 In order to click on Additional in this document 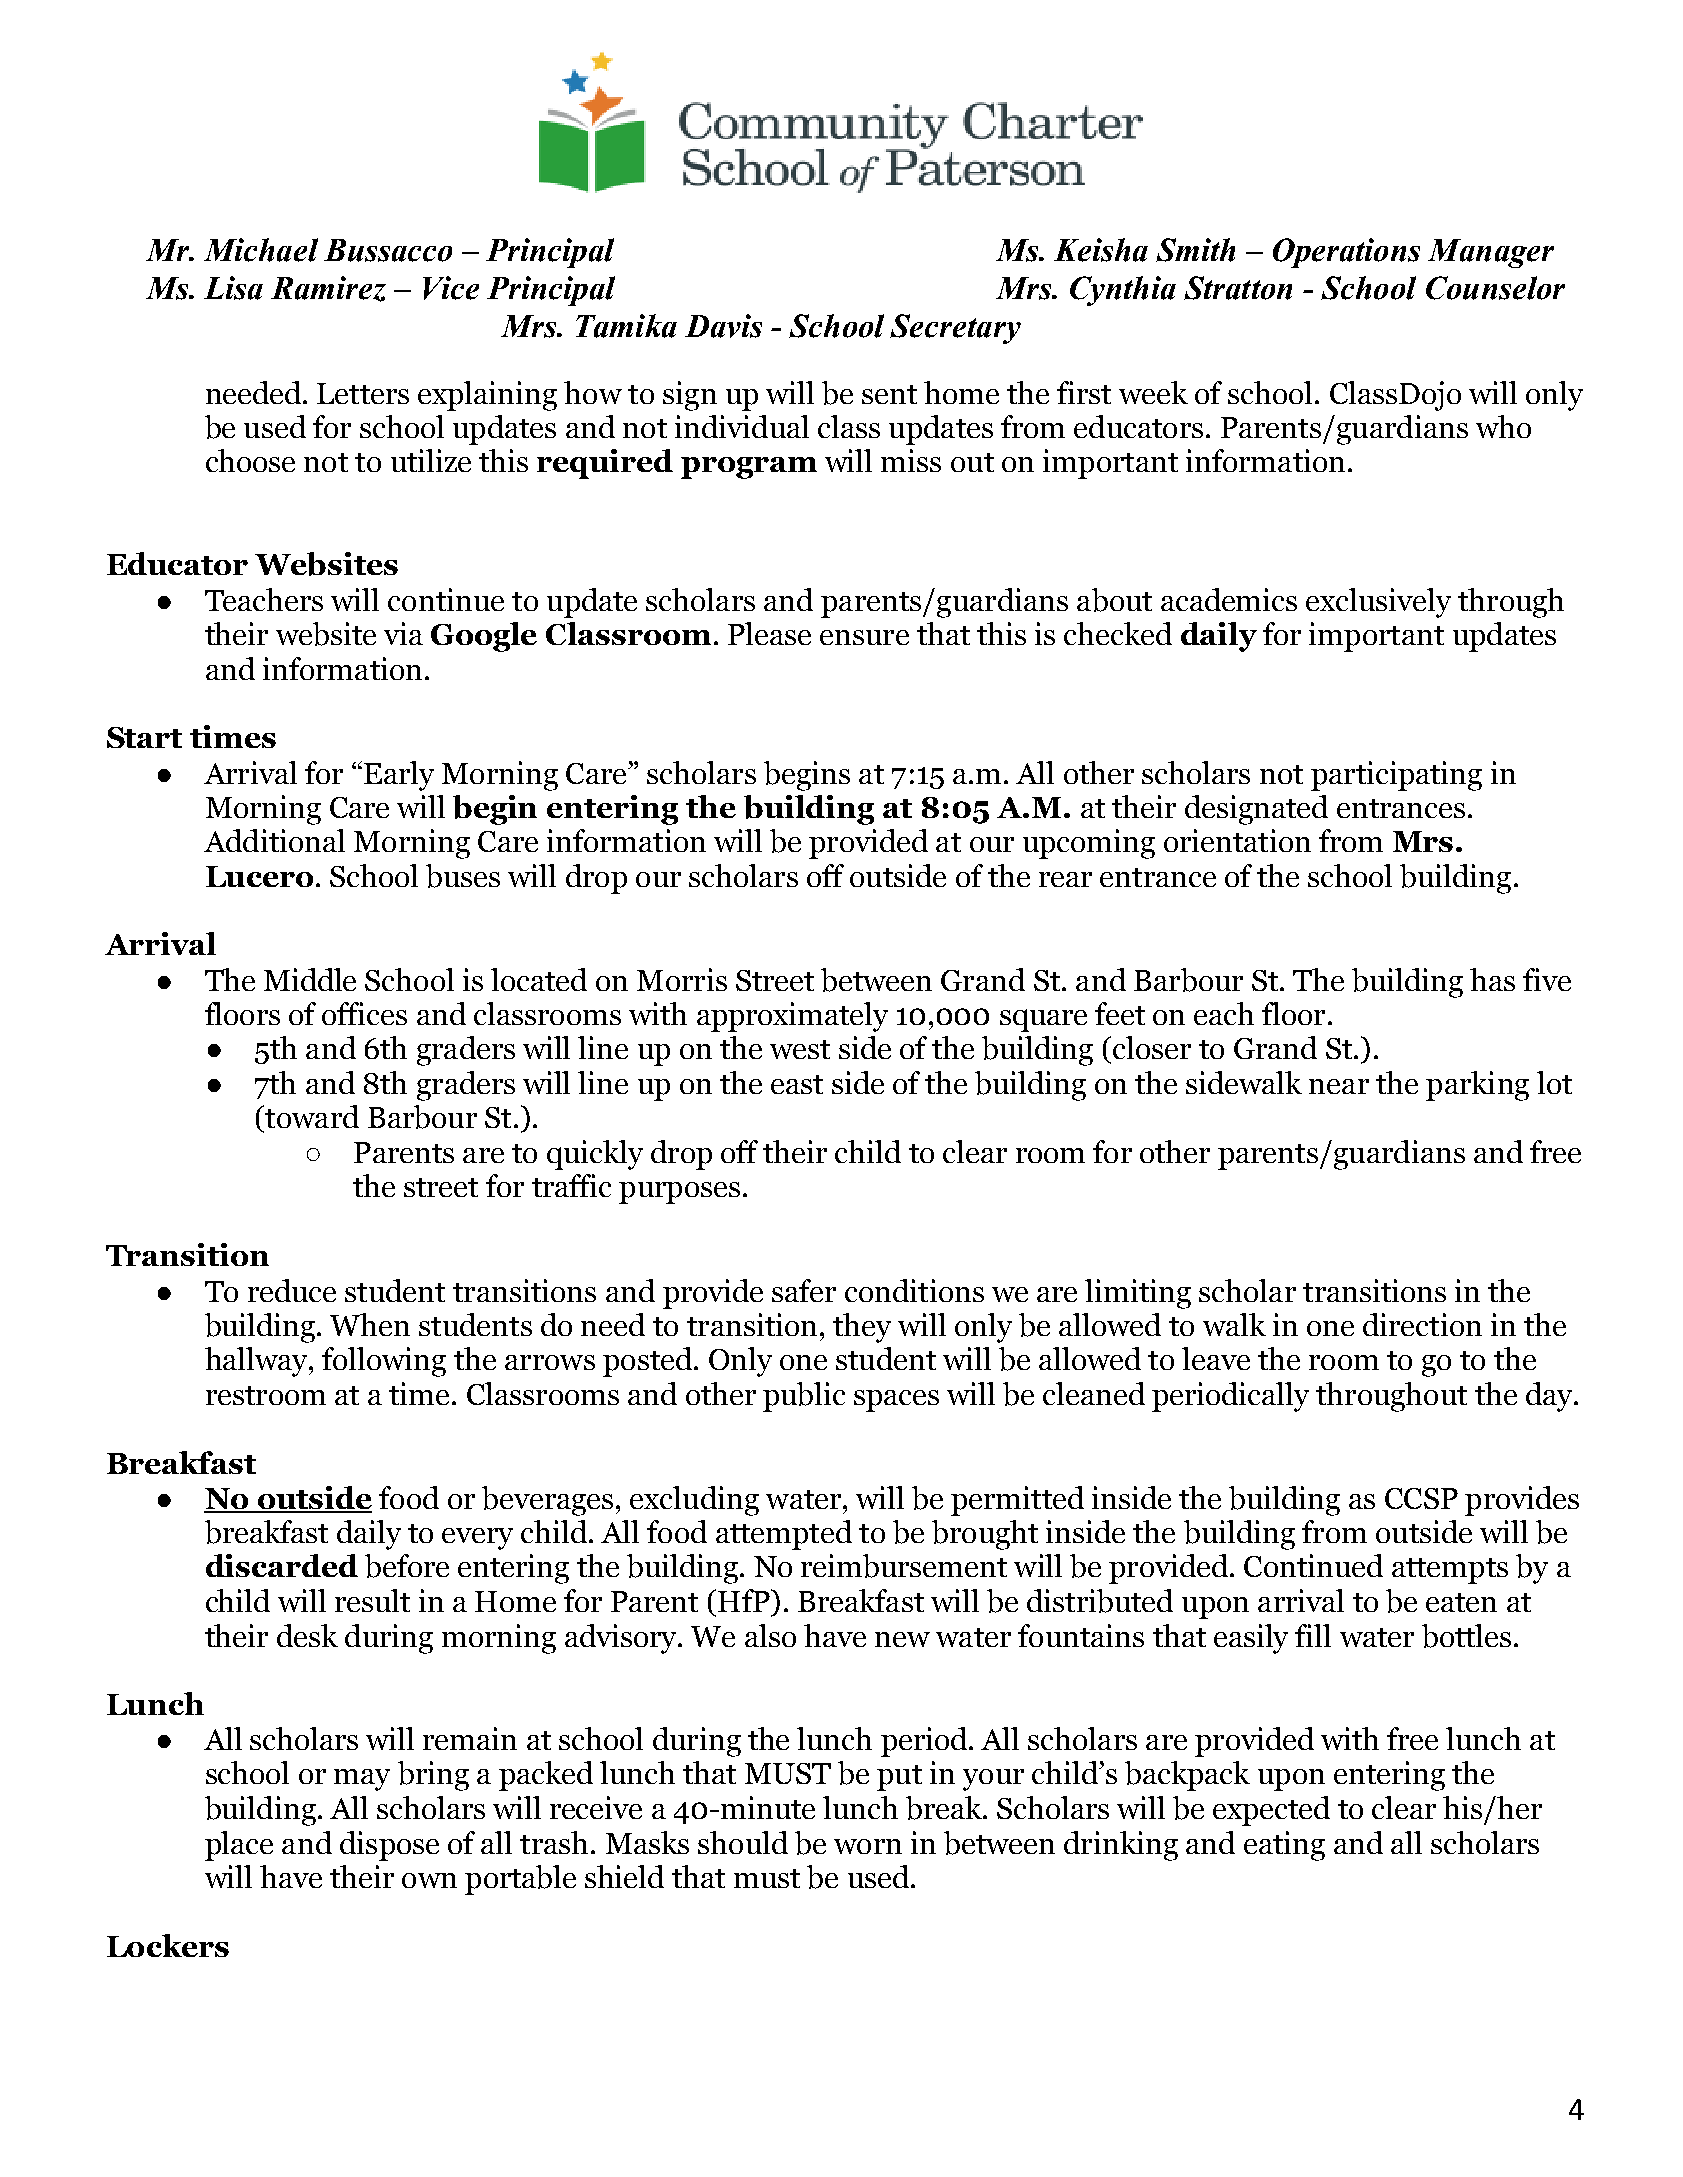, I will do `click(274, 840)`.
